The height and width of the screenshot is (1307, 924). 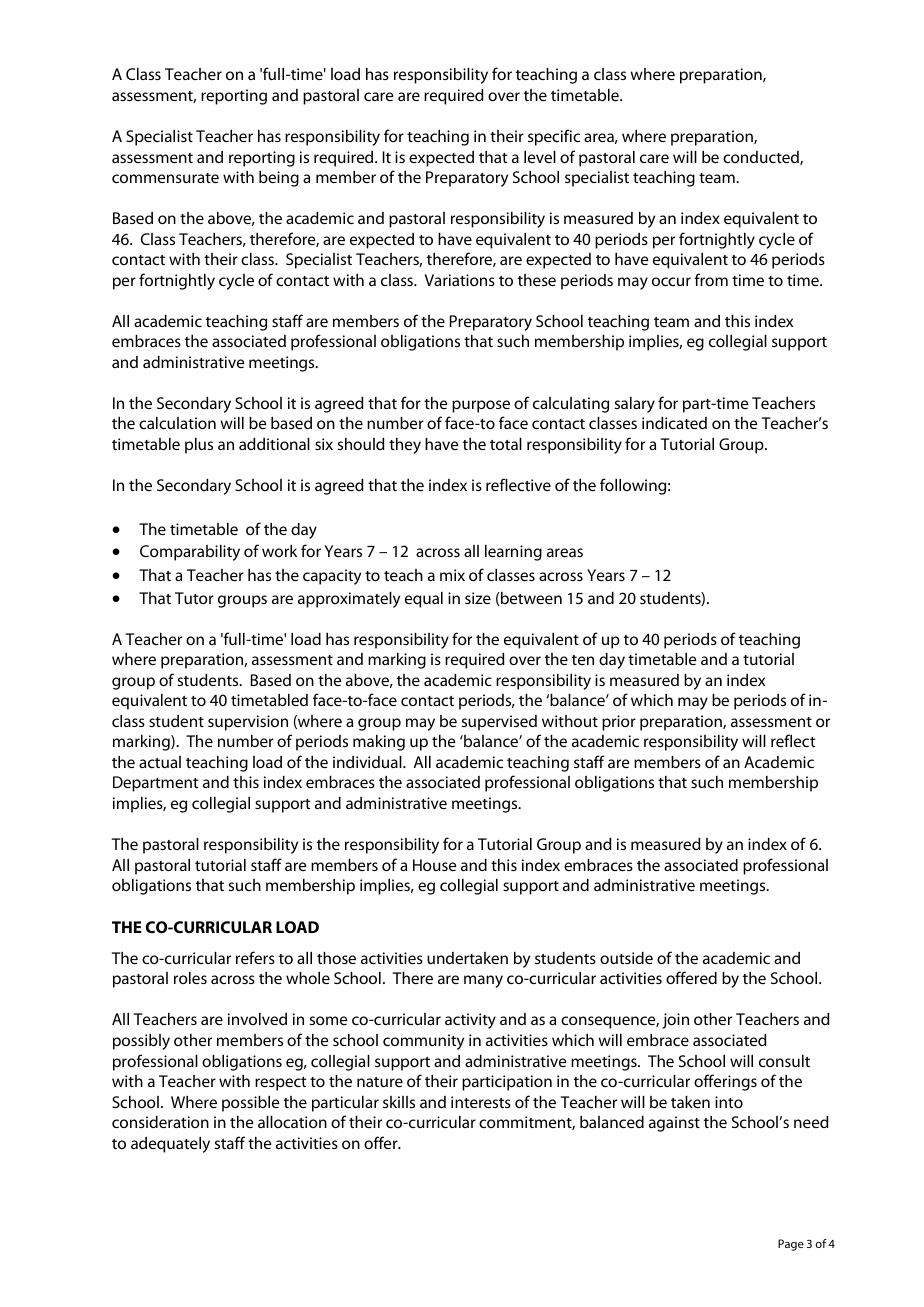 What do you see at coordinates (540, 157) in the screenshot?
I see `level` at bounding box center [540, 157].
